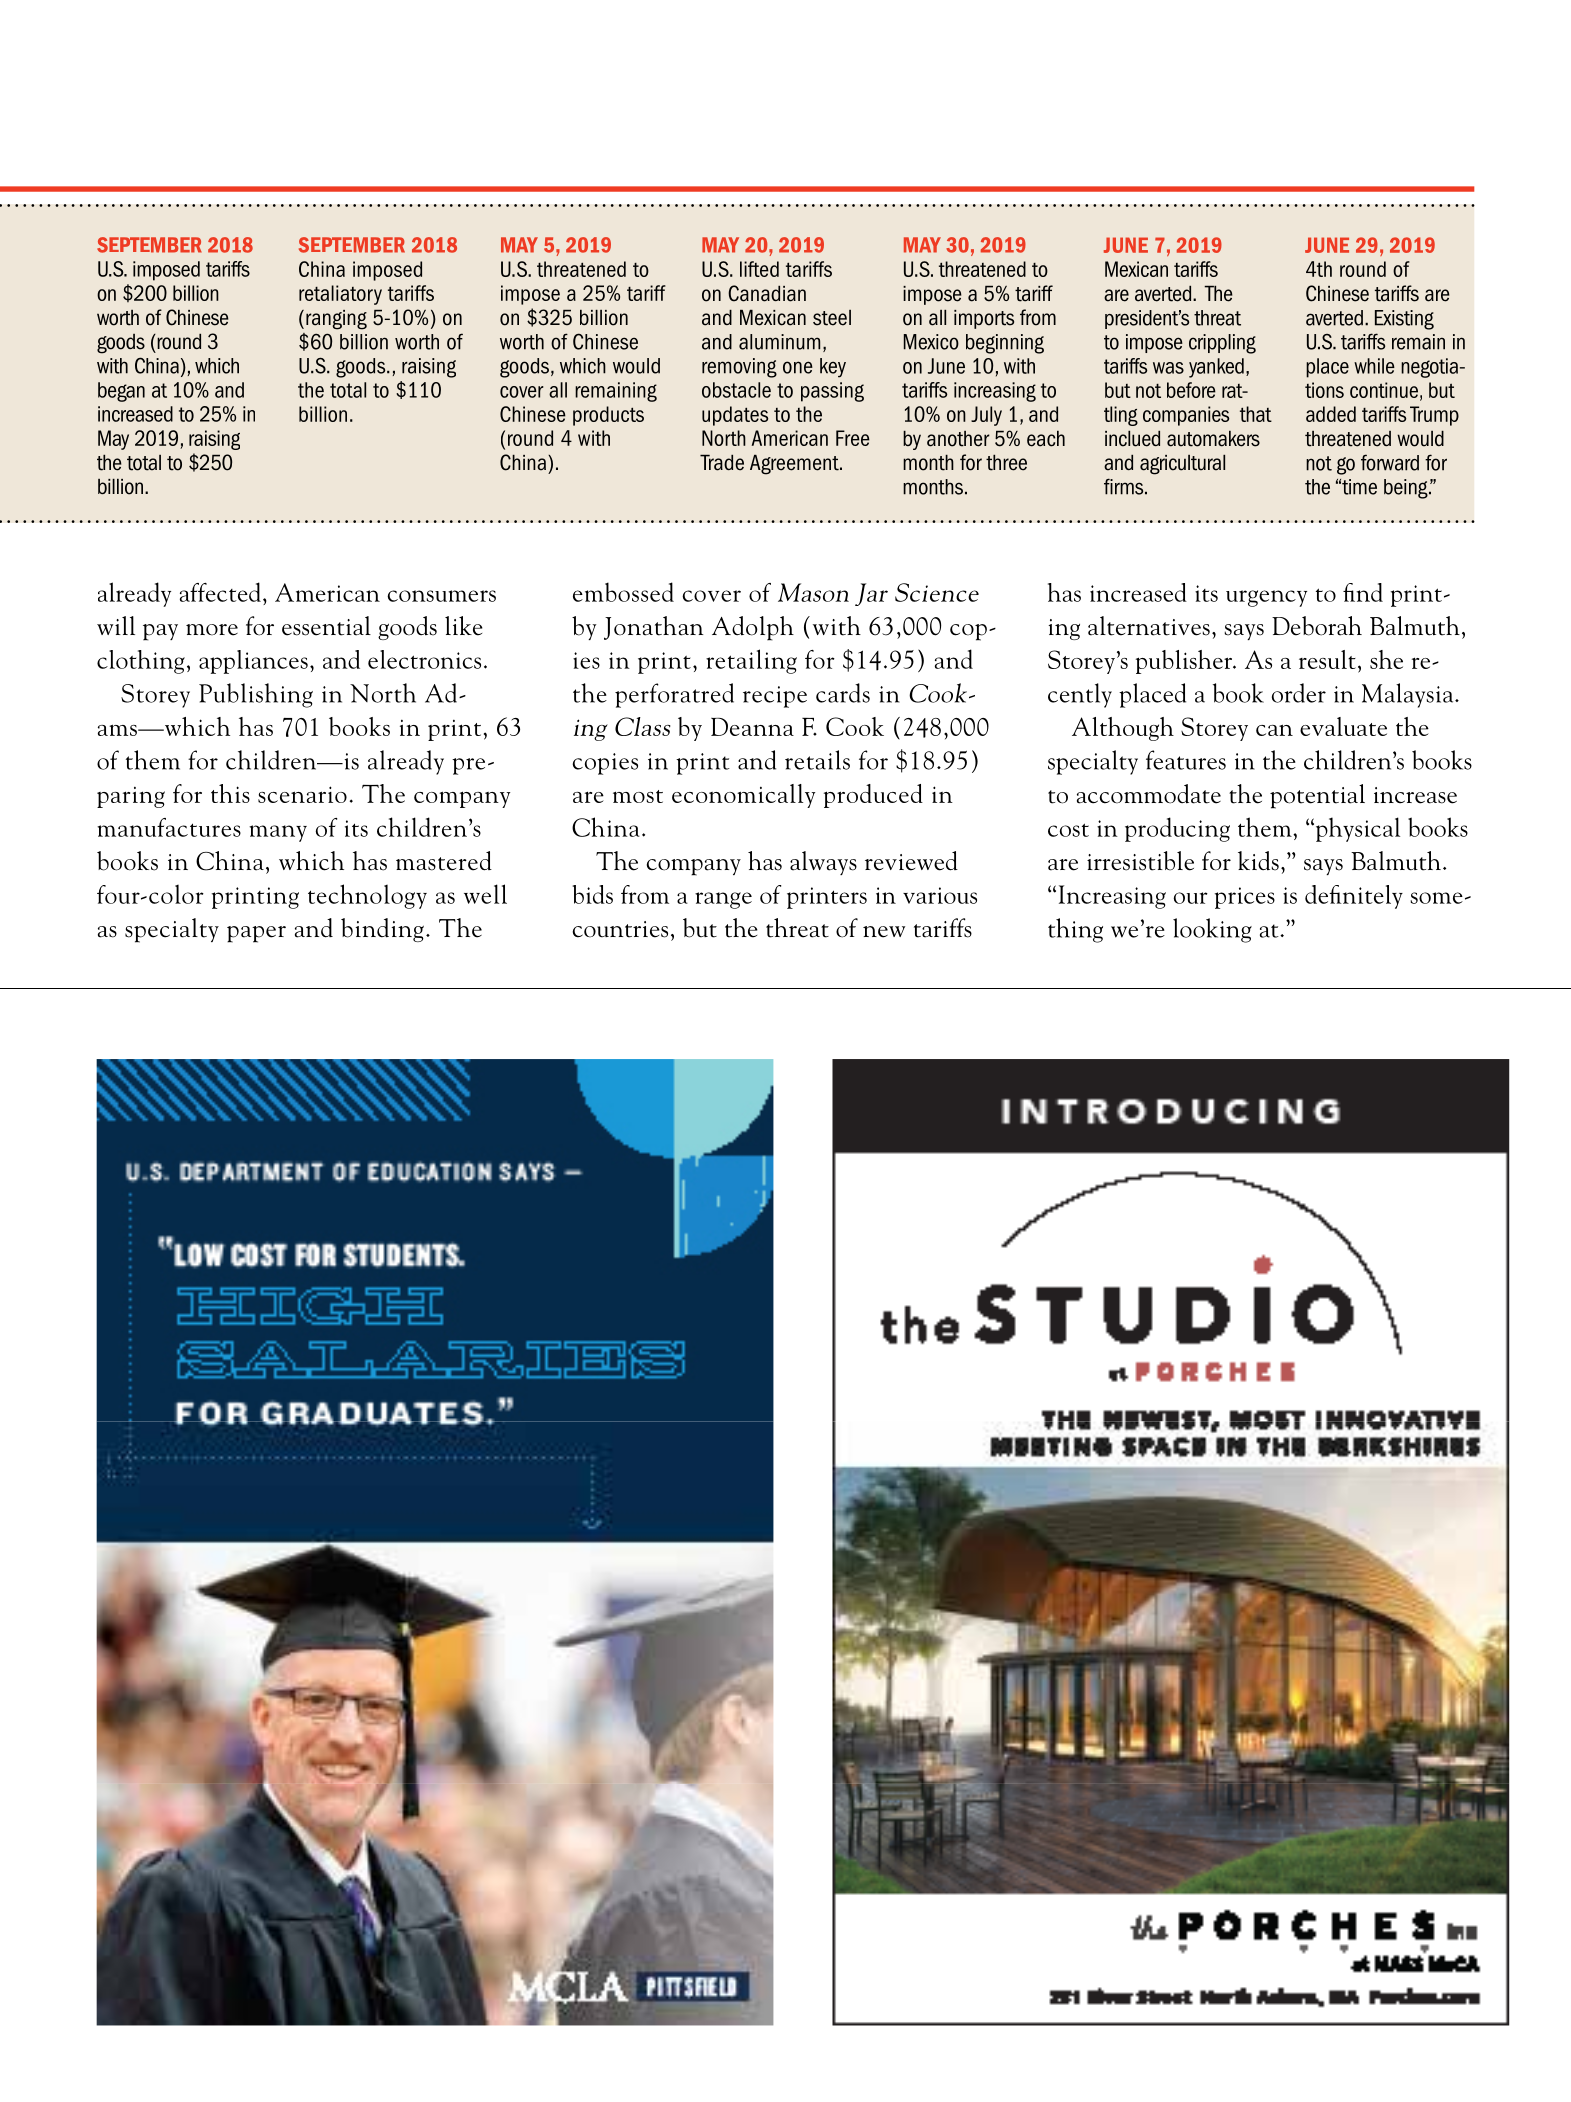 The width and height of the page is (1571, 2102). What do you see at coordinates (367, 896) in the page?
I see `technology` at bounding box center [367, 896].
